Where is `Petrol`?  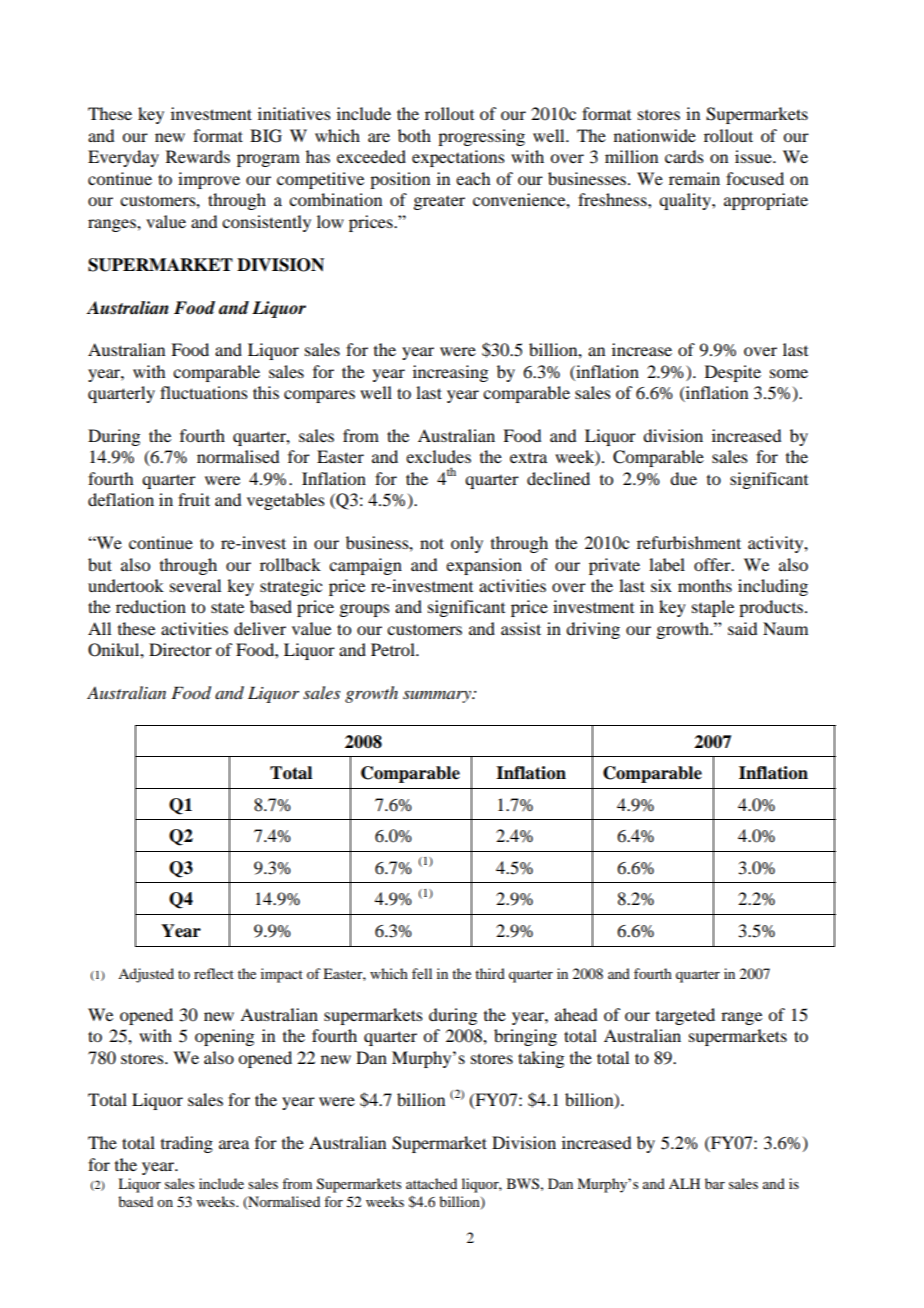
Petrol is located at coordinates (394, 649).
